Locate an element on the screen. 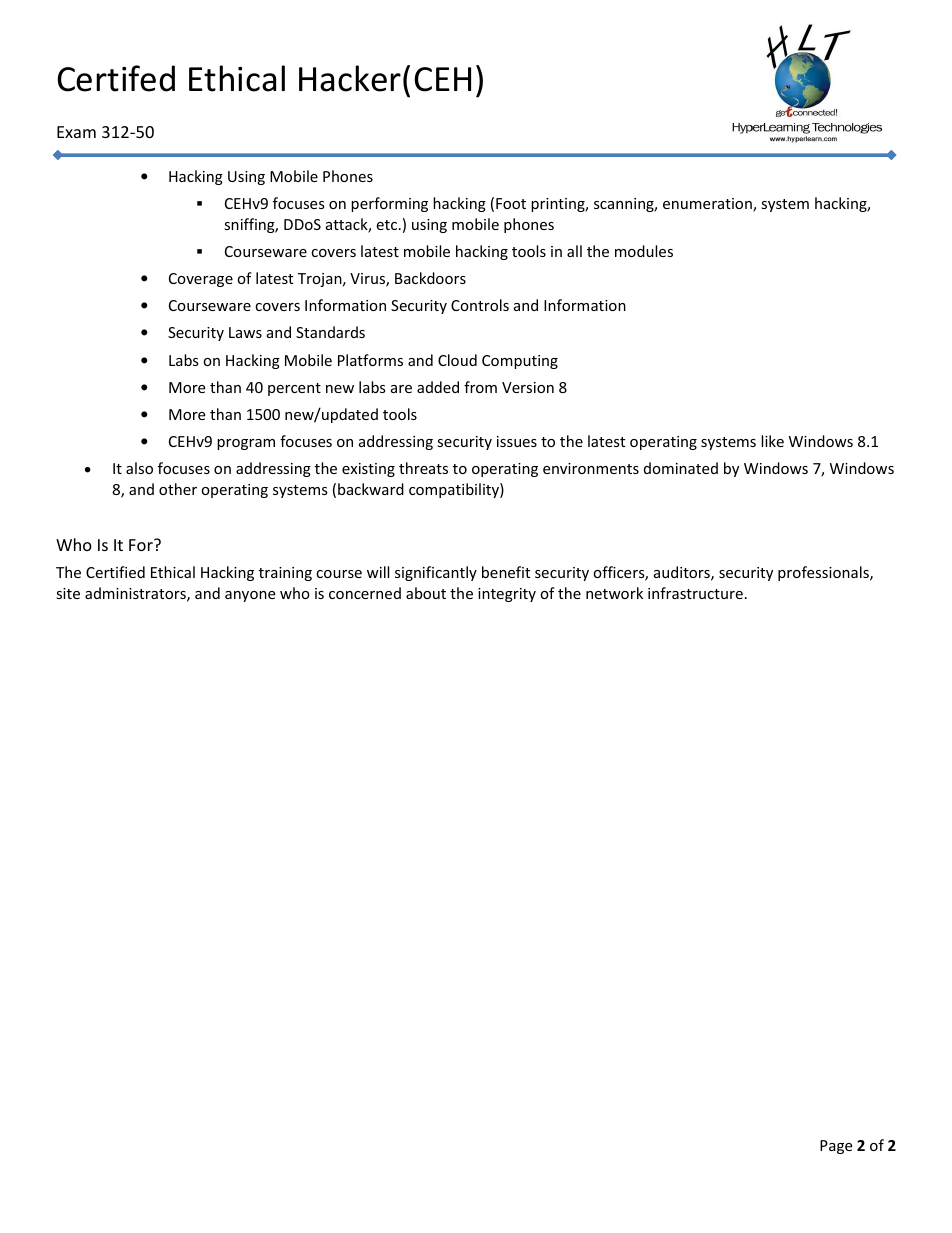  Page is located at coordinates (836, 1147).
